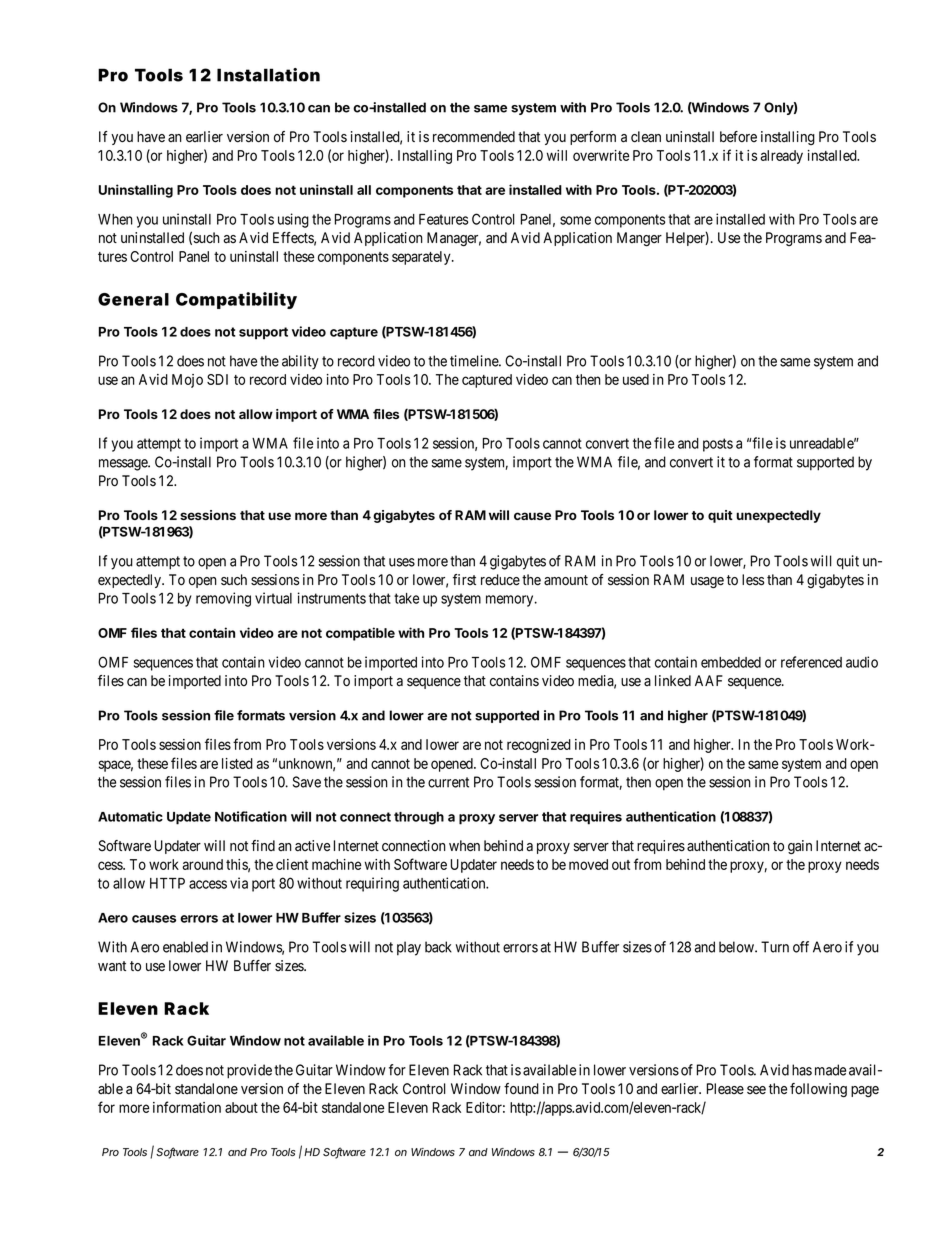 This image has width=952, height=1233. What do you see at coordinates (223, 599) in the image?
I see `removing` at bounding box center [223, 599].
